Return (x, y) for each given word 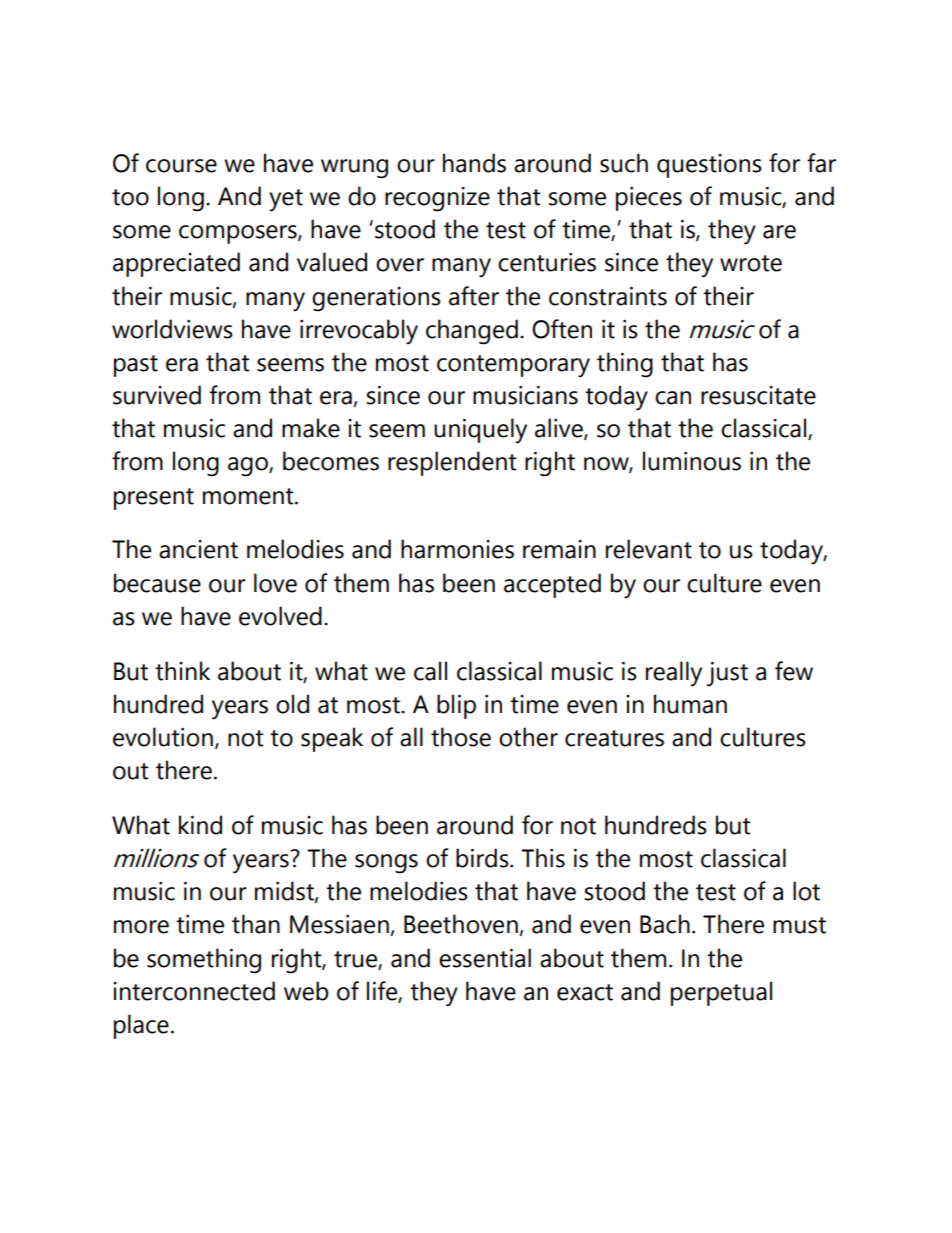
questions (709, 166)
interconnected (194, 991)
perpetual (721, 993)
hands (474, 163)
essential (485, 958)
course (181, 166)
